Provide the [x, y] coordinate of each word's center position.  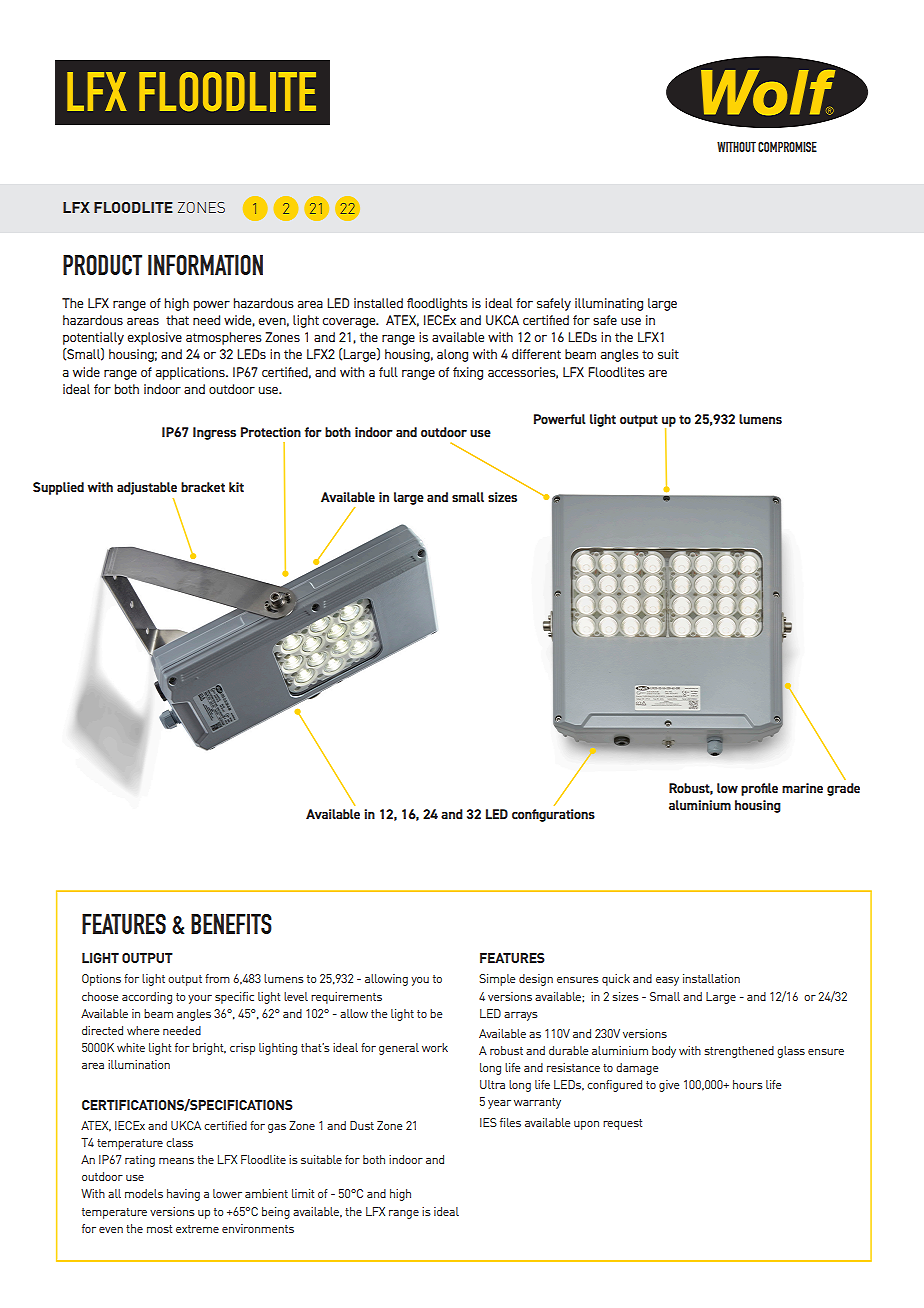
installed [378, 303]
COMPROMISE [787, 147]
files [510, 1122]
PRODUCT [102, 265]
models [144, 1193]
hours [748, 1084]
